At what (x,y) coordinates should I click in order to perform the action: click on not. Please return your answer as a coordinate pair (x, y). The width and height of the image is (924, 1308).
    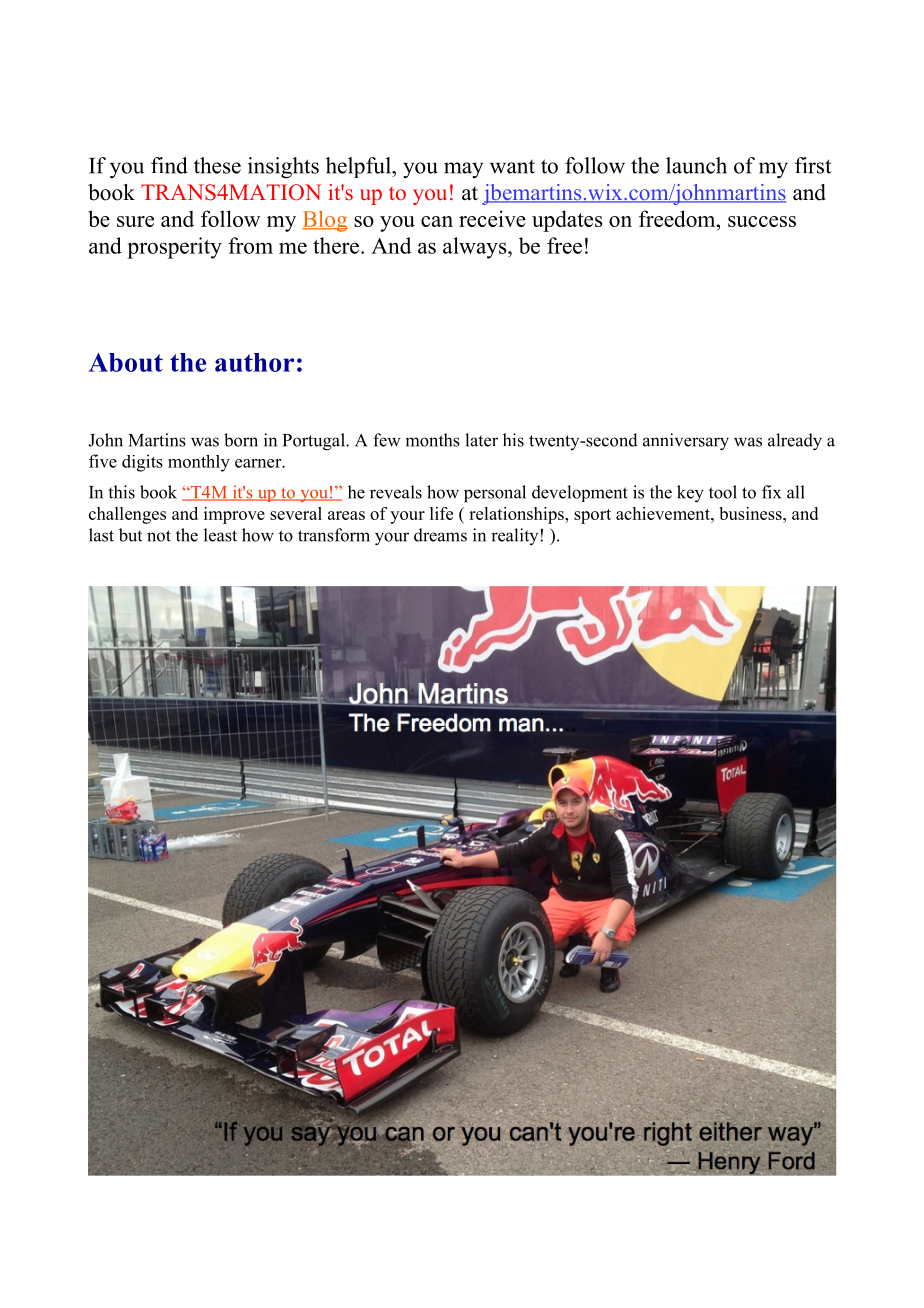
    Looking at the image, I should click on (159, 536).
